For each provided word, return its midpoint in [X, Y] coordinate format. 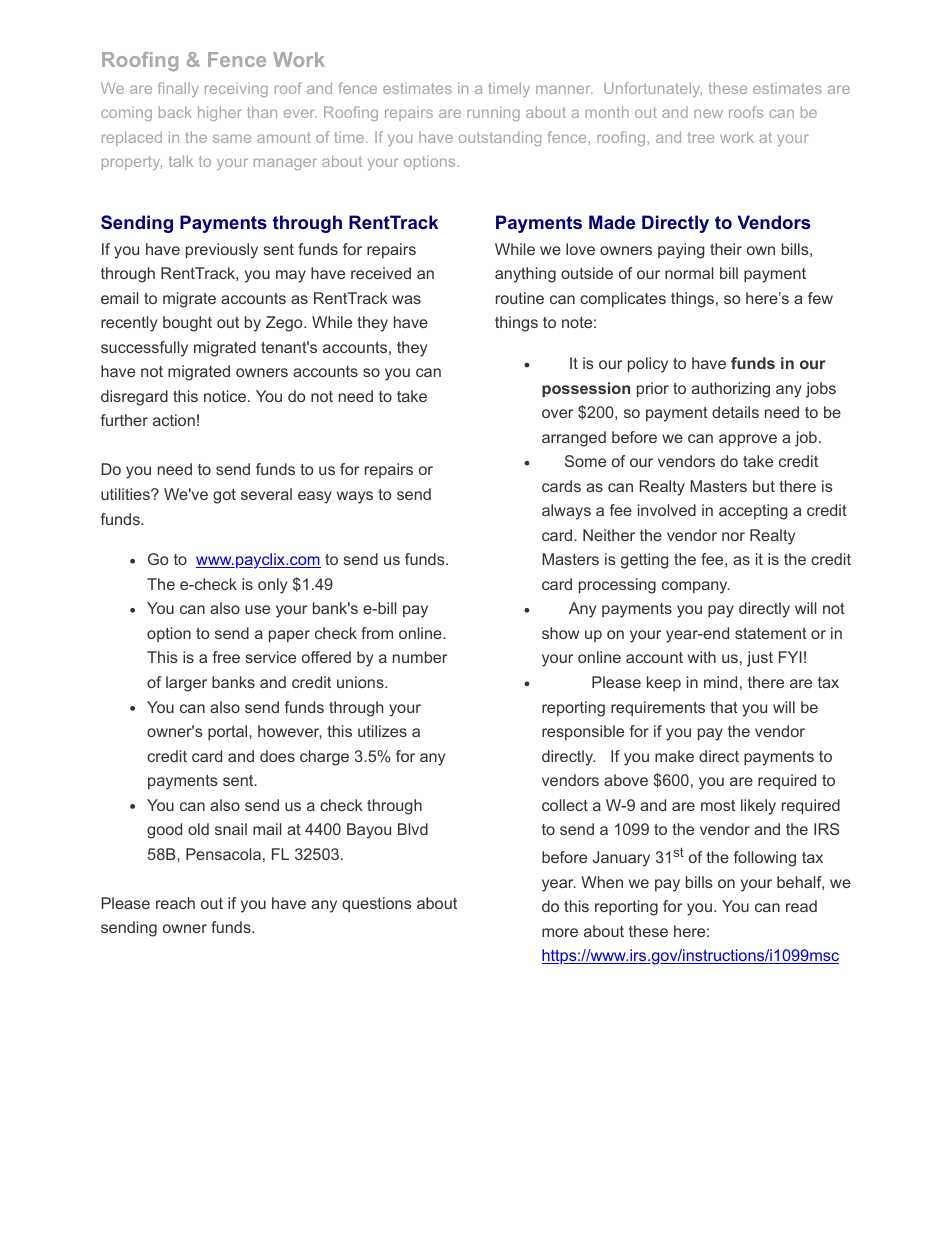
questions [377, 904]
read [801, 906]
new [708, 113]
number [420, 657]
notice [225, 396]
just [760, 659]
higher [220, 113]
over [557, 413]
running [493, 113]
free [226, 657]
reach [175, 903]
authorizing [731, 390]
